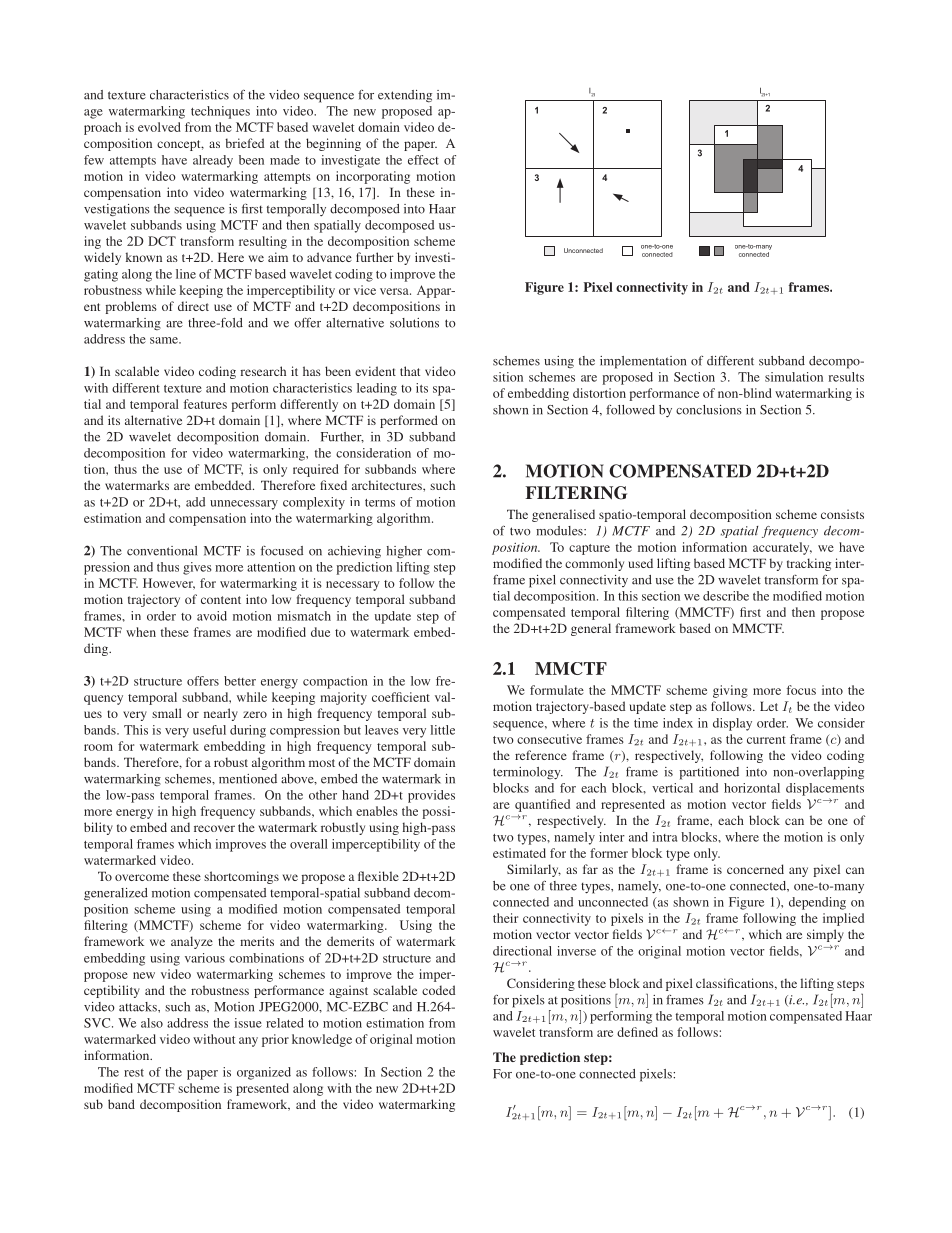 The image size is (952, 1233). Describe the element at coordinates (431, 796) in the page. I see `provides` at that location.
